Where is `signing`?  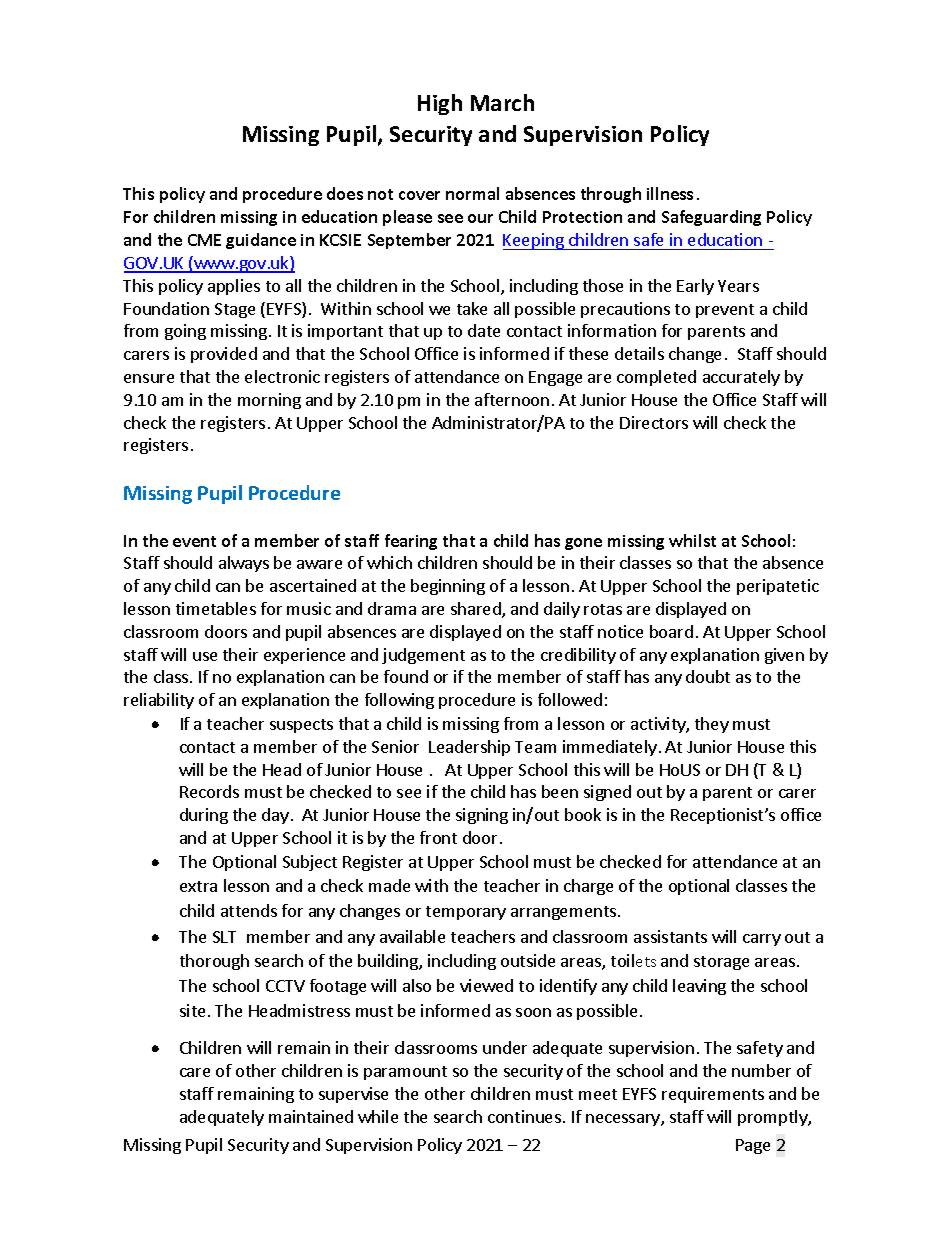
signing is located at coordinates (482, 816).
